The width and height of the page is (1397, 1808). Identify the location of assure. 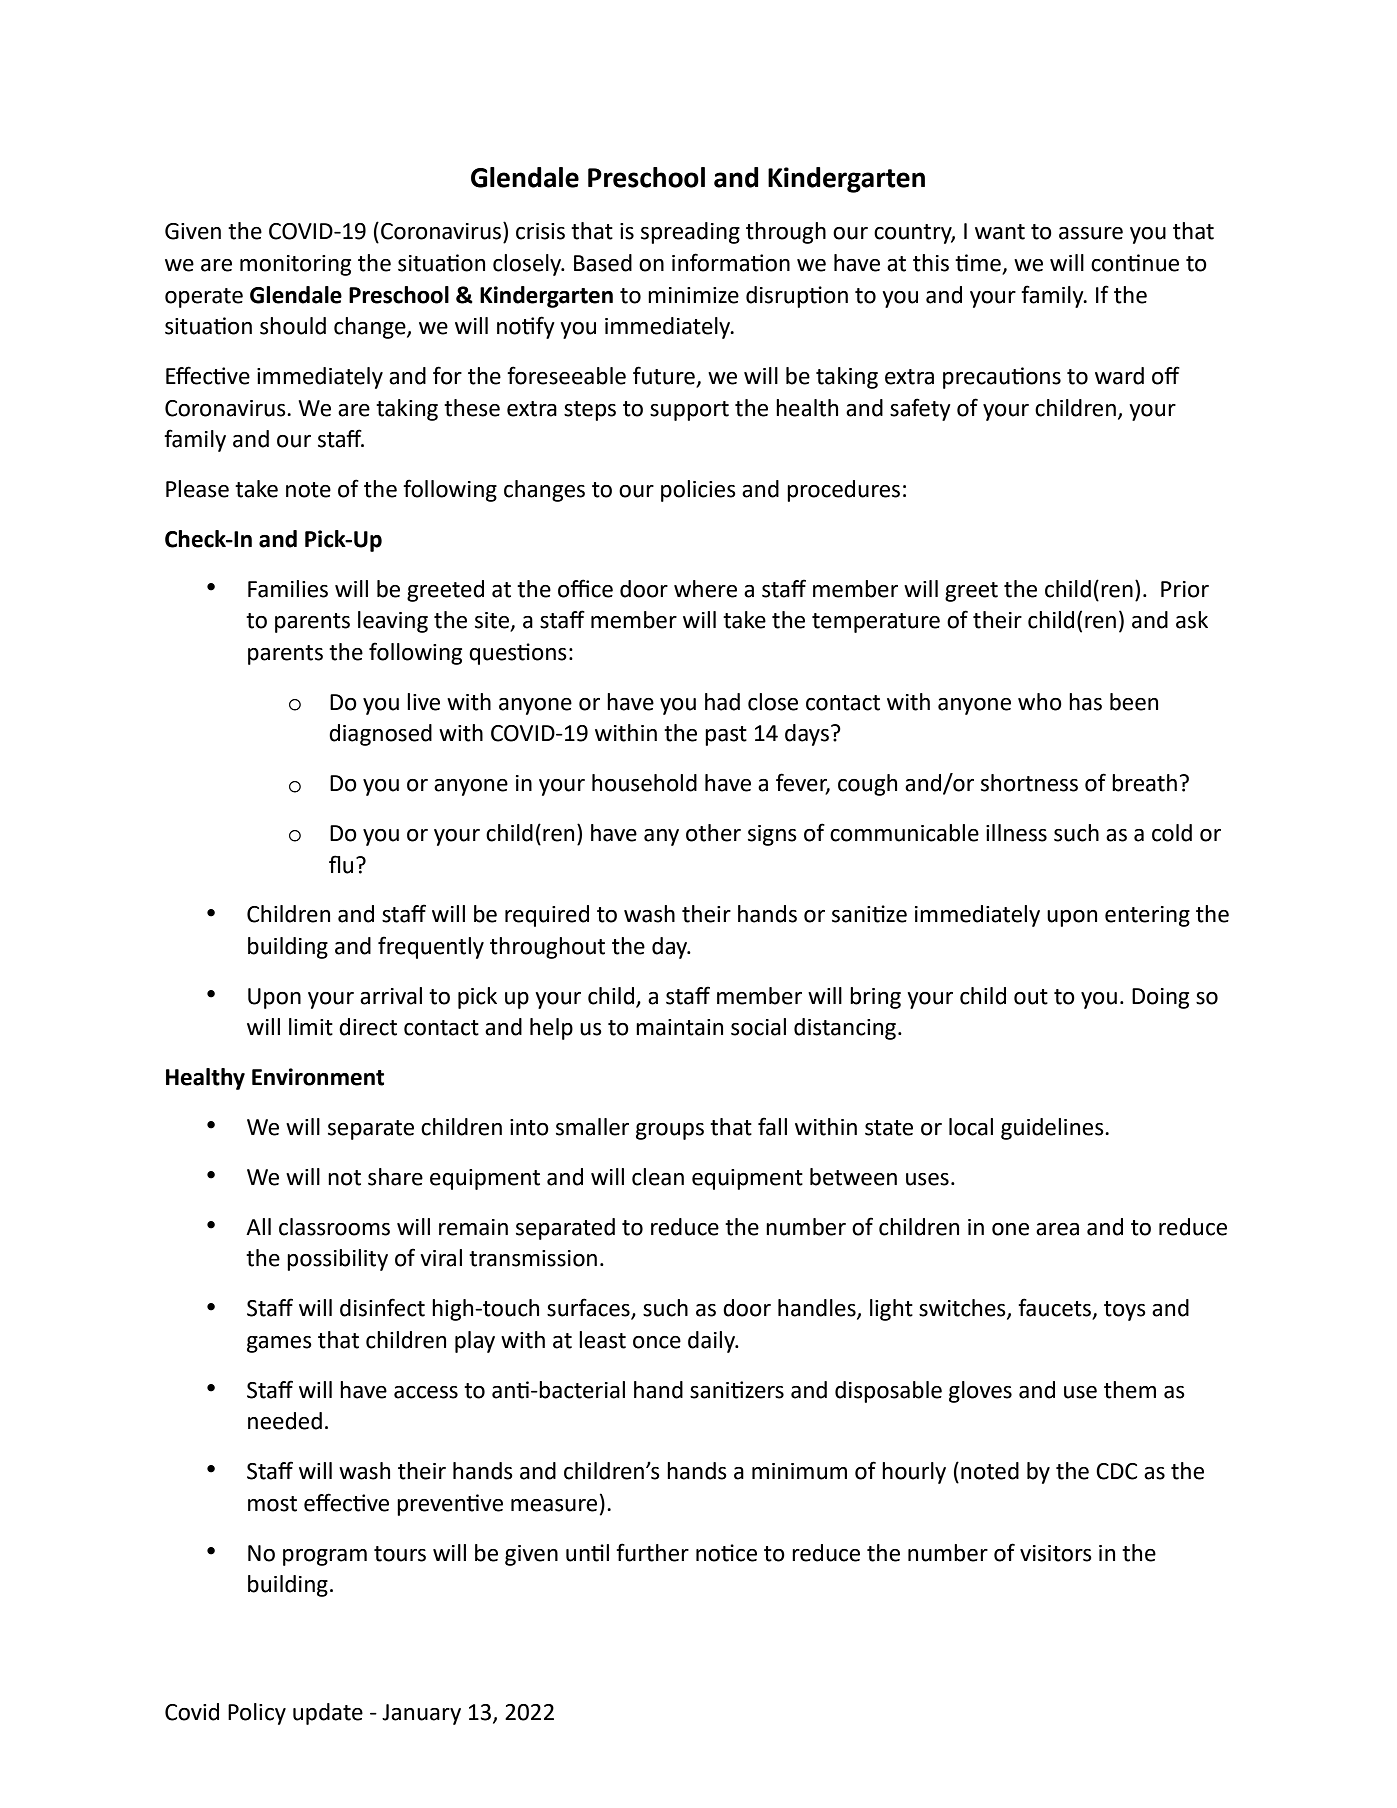
(1091, 233).
